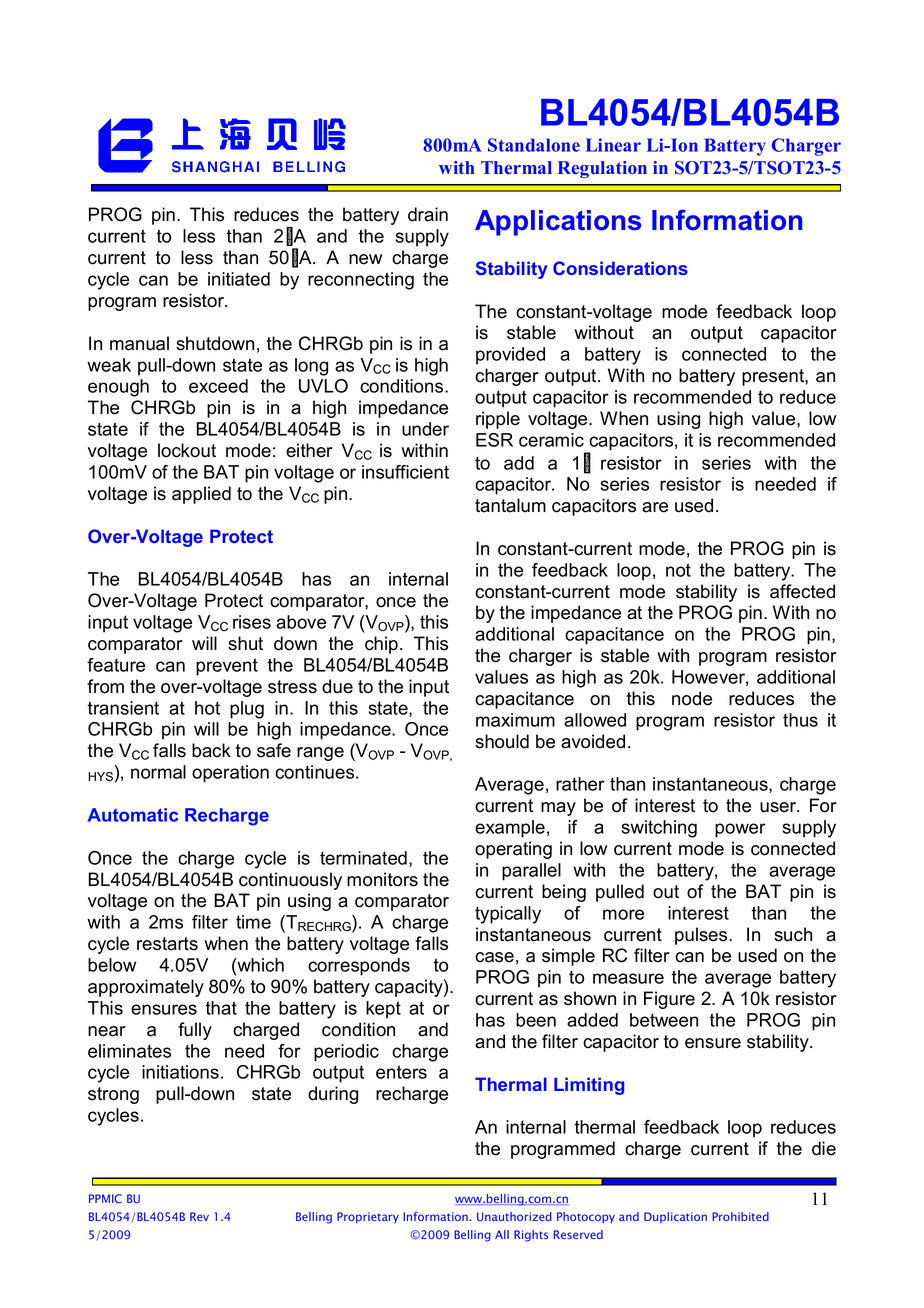 The height and width of the document is (1308, 924). I want to click on strong, so click(113, 1095).
